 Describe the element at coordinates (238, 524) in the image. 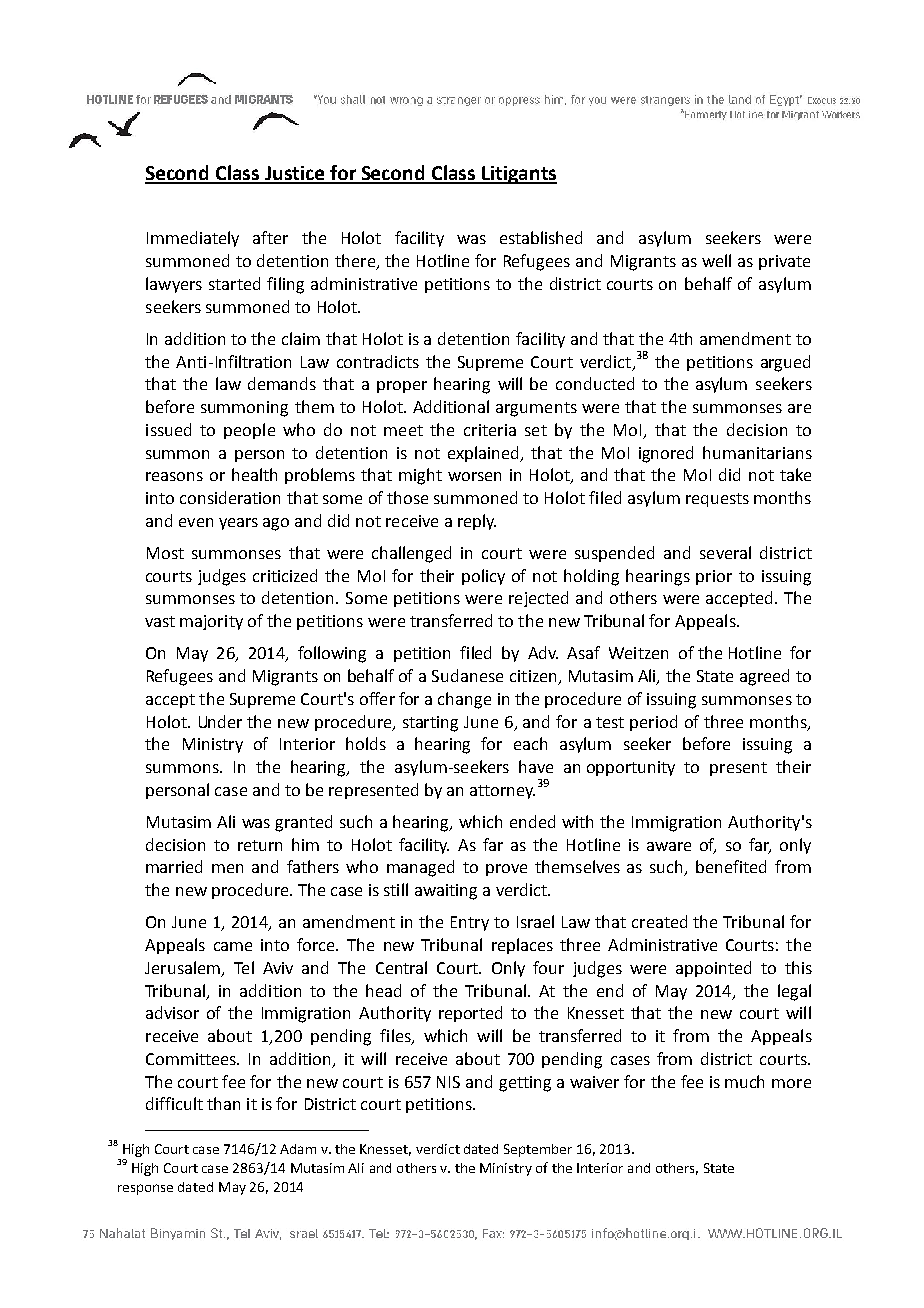

I see `years` at that location.
